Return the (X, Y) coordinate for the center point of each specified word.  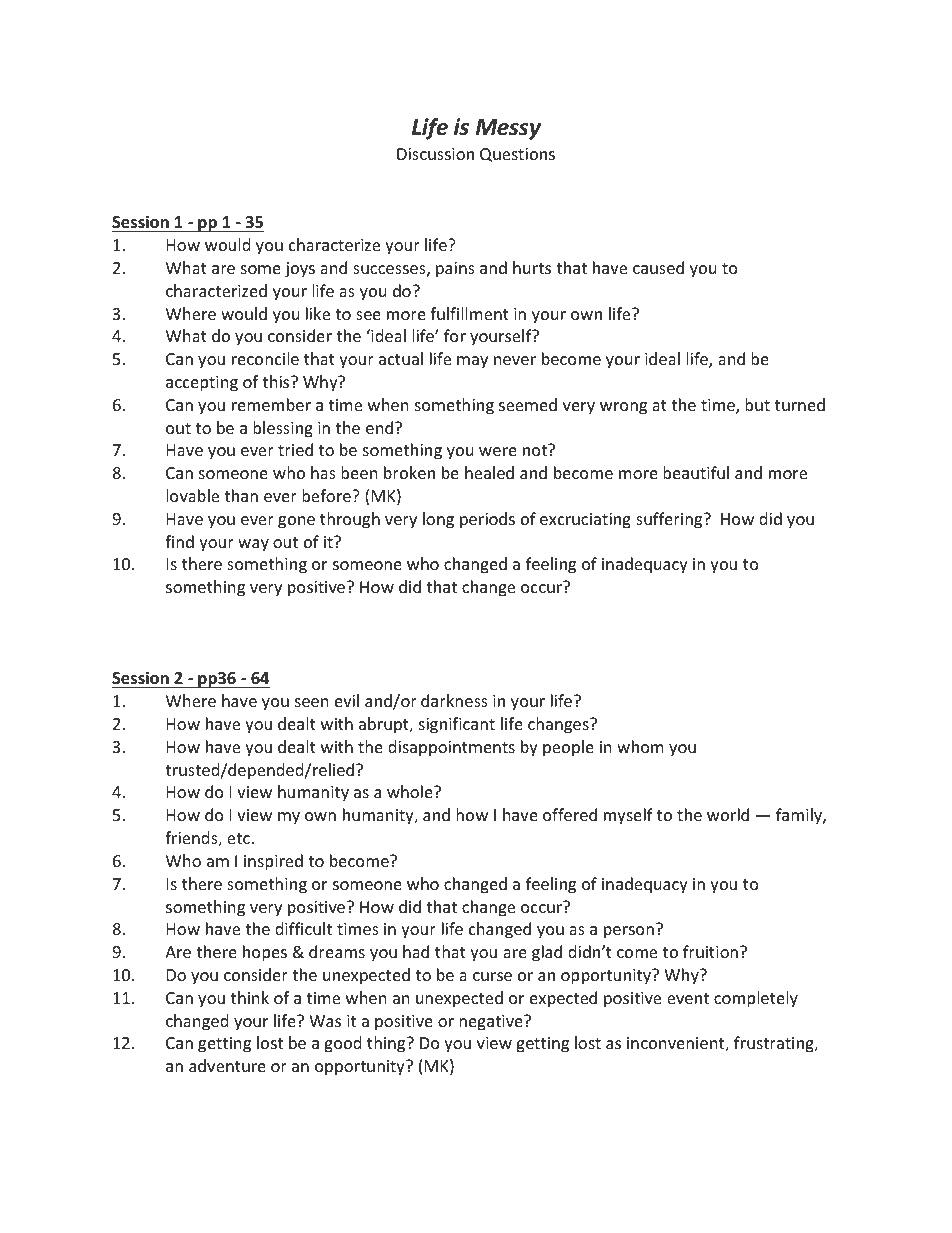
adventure (227, 1065)
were (498, 451)
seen (312, 702)
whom (640, 746)
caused (658, 267)
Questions (517, 155)
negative (492, 1023)
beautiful (696, 472)
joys (300, 270)
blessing (283, 429)
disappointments (451, 748)
